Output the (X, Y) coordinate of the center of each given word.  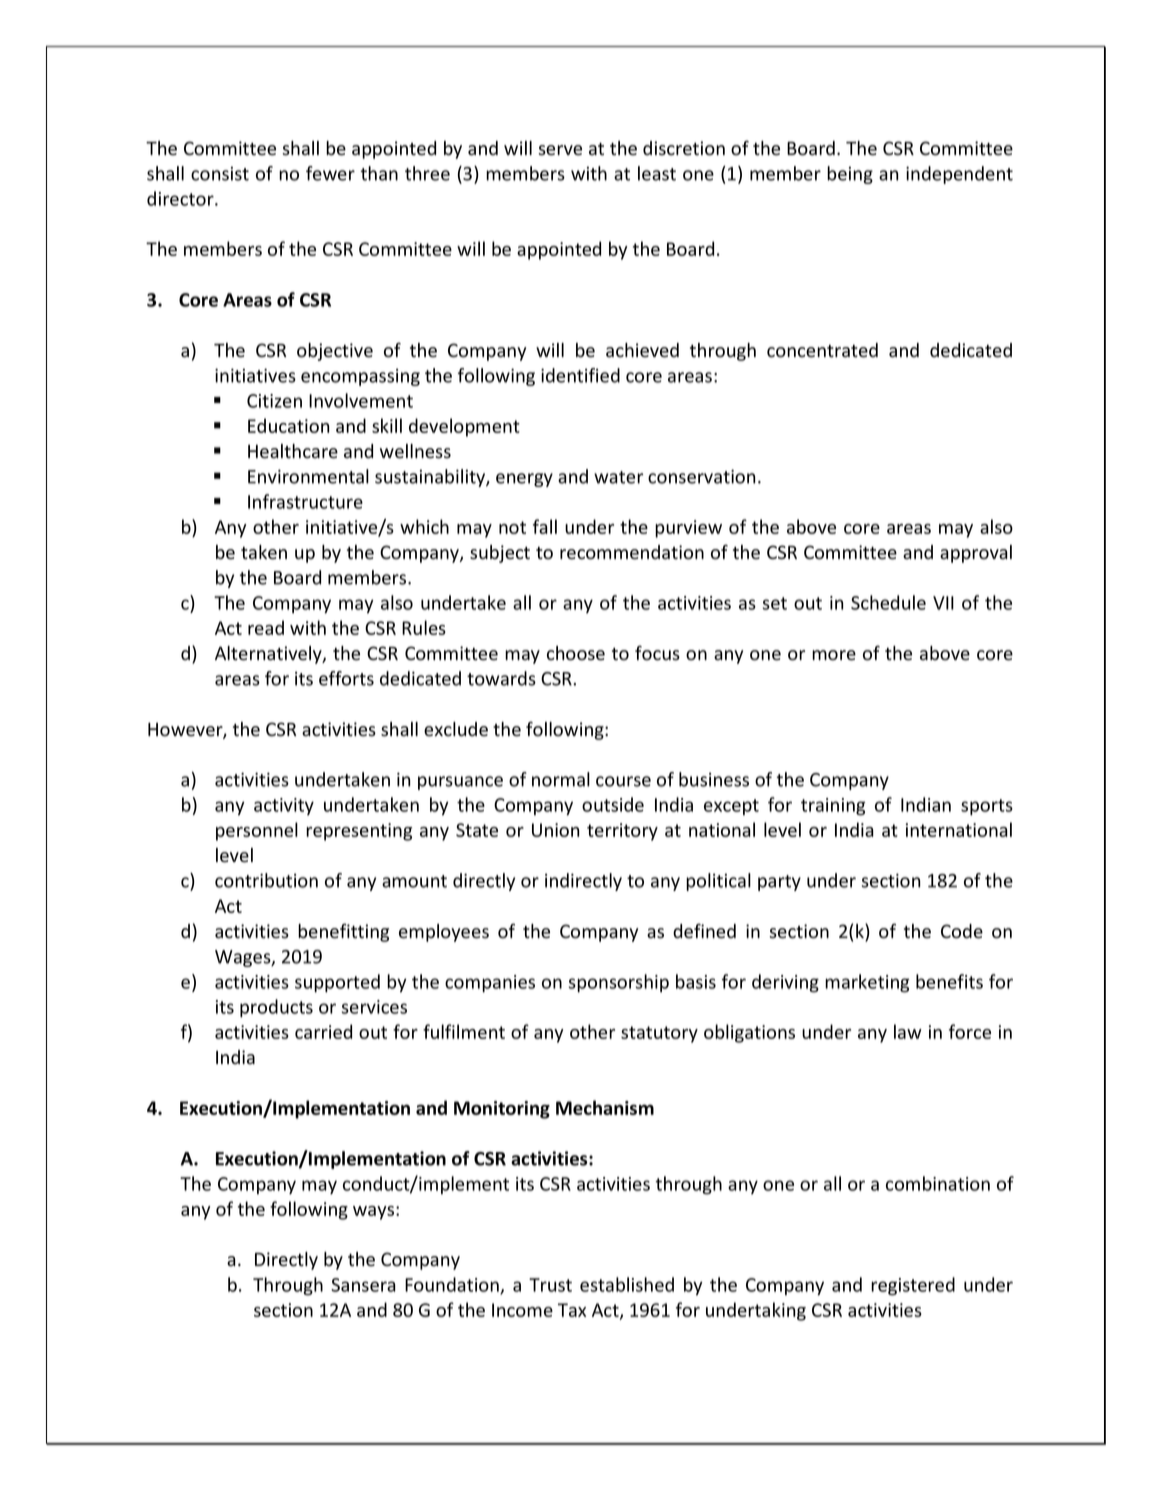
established (627, 1284)
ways (375, 1213)
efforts (346, 678)
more (834, 655)
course (623, 781)
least (657, 173)
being (850, 175)
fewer (330, 173)
